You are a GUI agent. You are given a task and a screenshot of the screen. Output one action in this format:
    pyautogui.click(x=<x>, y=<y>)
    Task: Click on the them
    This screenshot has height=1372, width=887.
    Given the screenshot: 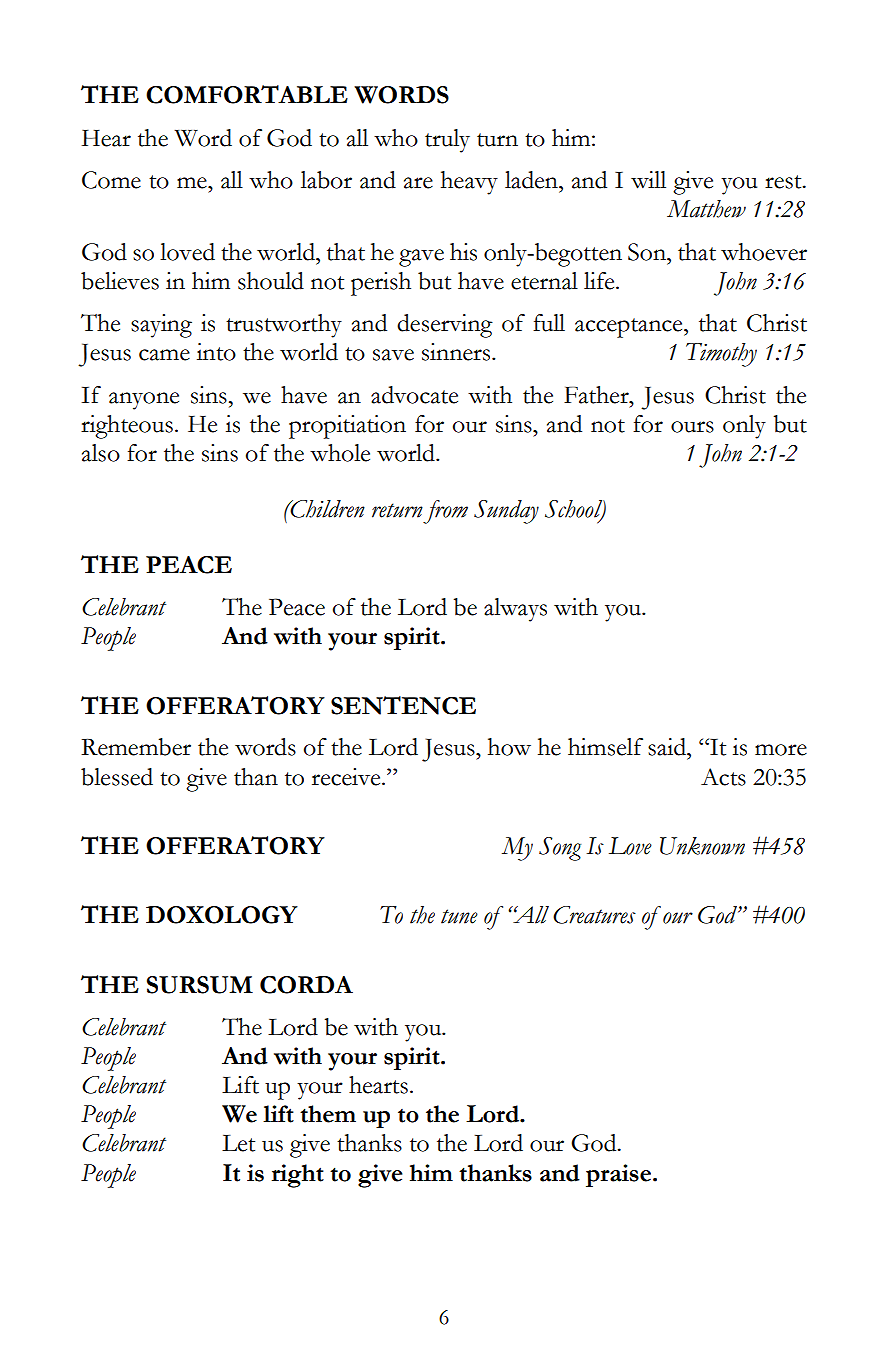 What is the action you would take?
    pyautogui.click(x=328, y=1114)
